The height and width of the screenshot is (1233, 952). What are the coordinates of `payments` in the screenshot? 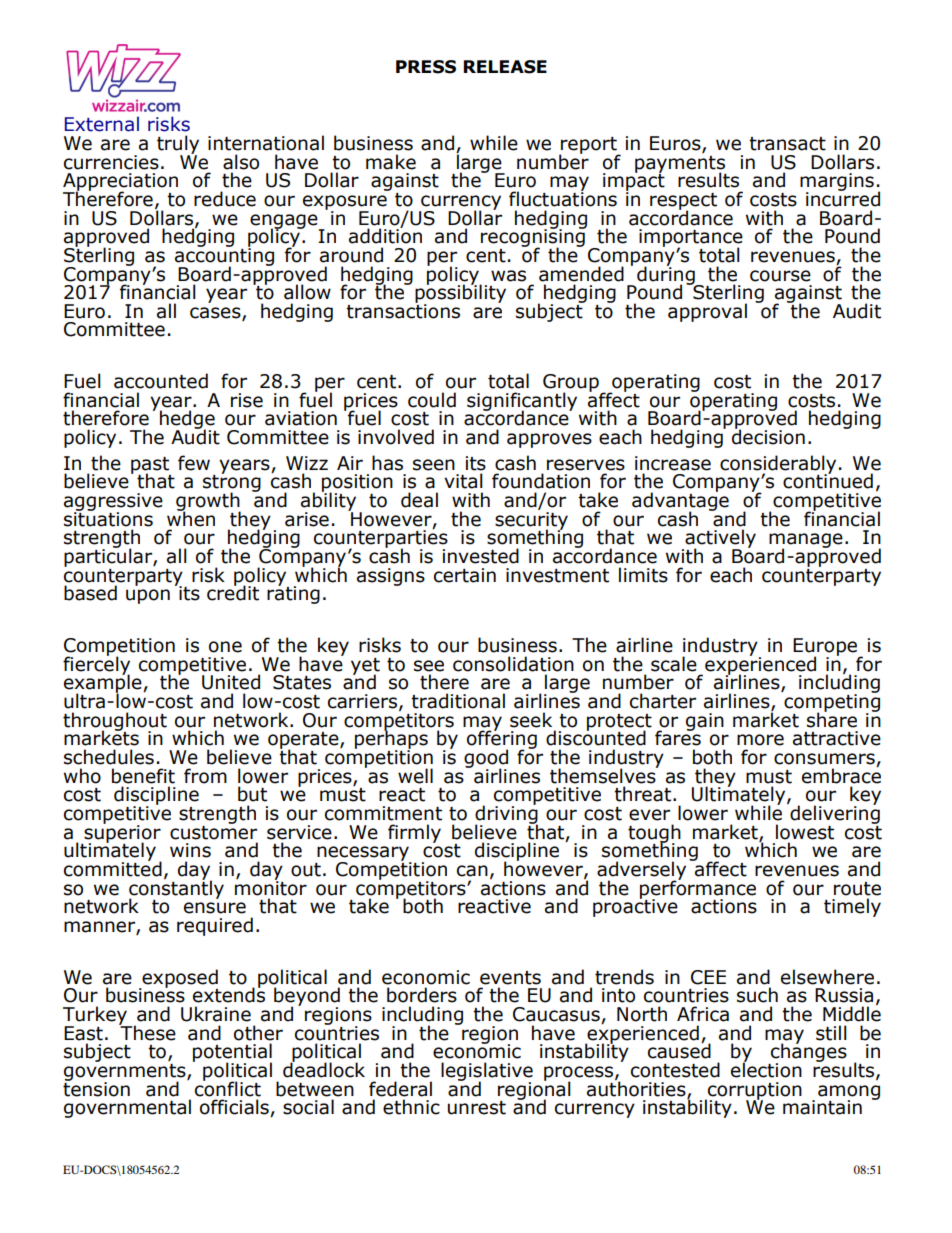 It's located at (681, 165).
